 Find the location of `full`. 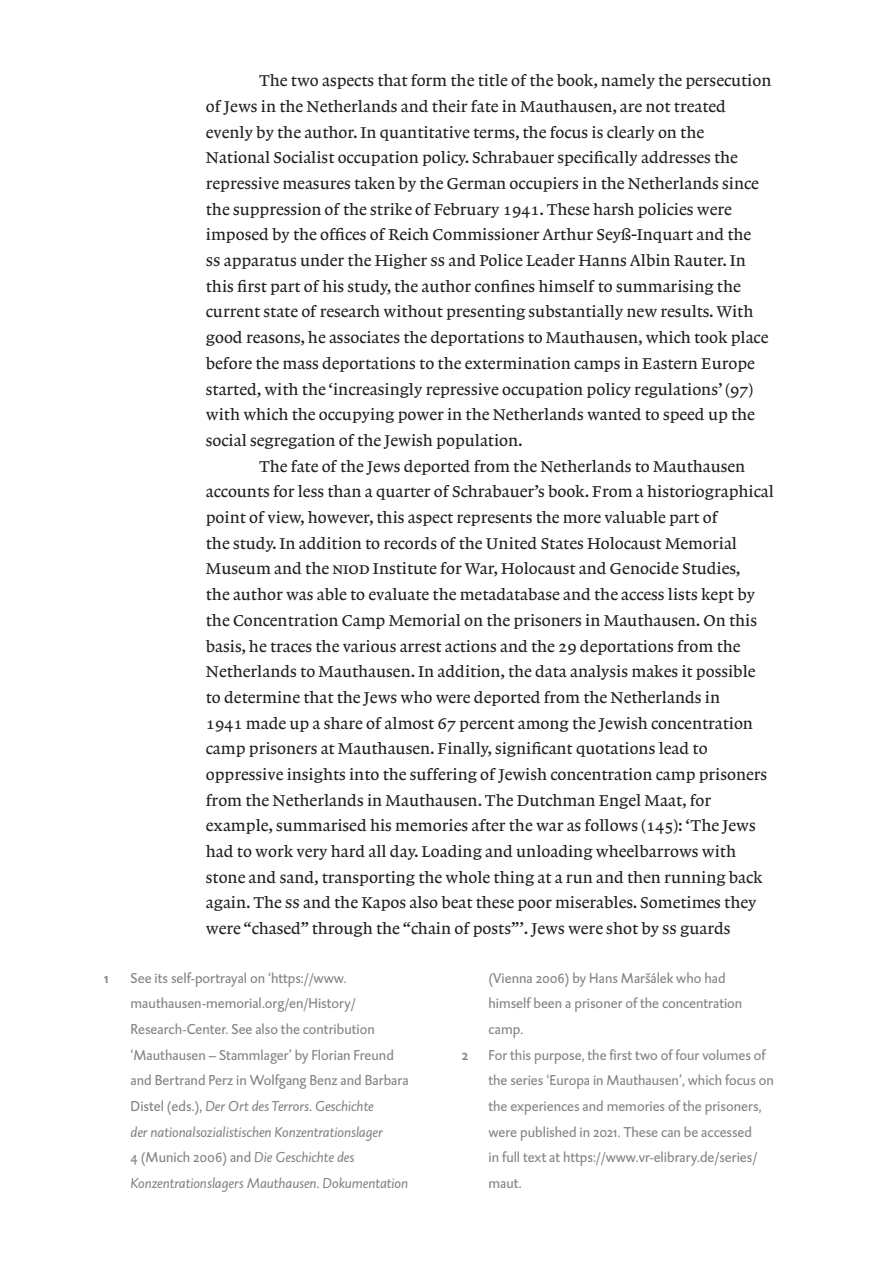

full is located at coordinates (510, 1156).
